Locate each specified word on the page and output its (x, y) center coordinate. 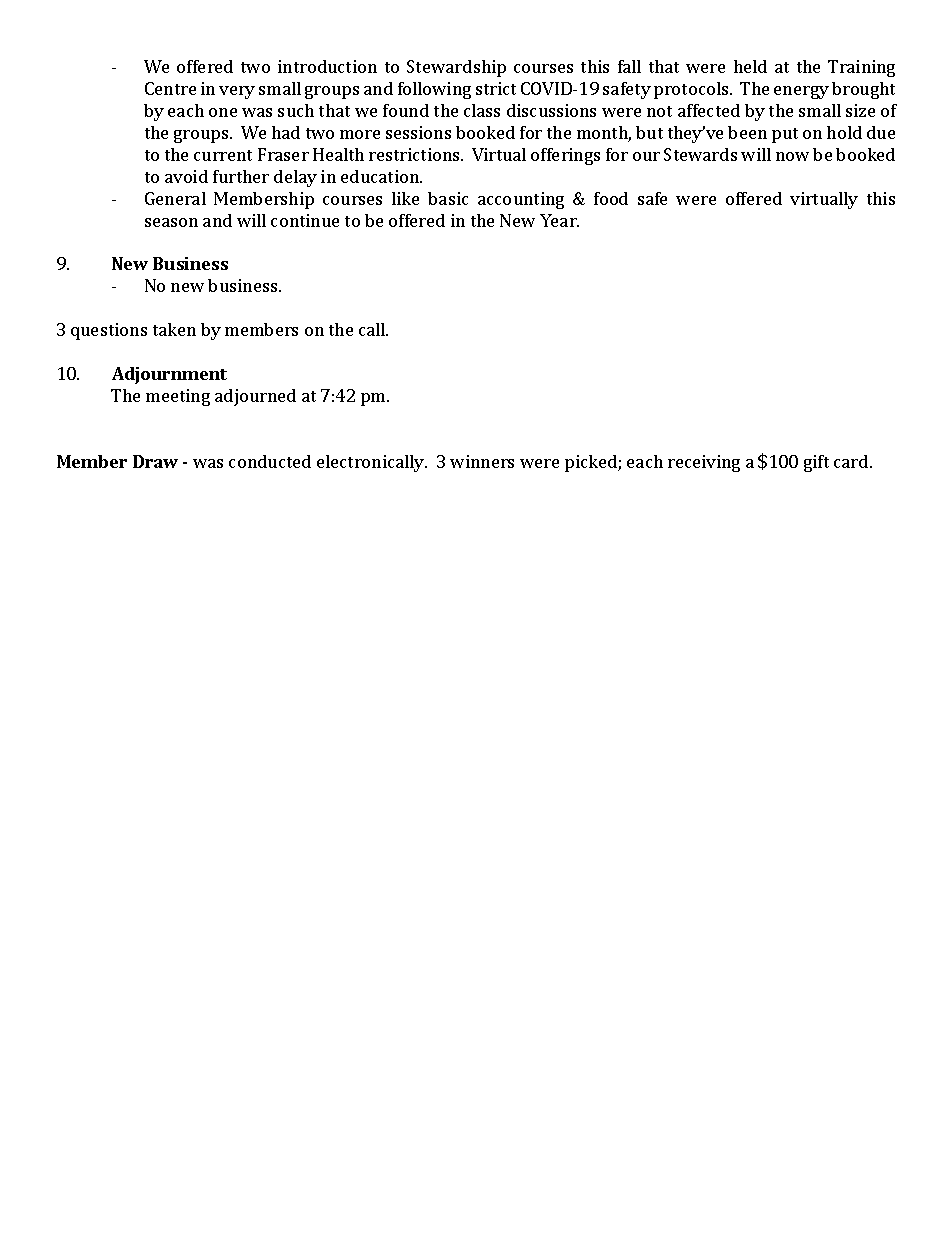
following (434, 90)
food (611, 198)
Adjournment (169, 375)
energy (801, 92)
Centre (170, 88)
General (175, 198)
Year (559, 220)
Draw (155, 461)
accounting (521, 200)
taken (174, 329)
